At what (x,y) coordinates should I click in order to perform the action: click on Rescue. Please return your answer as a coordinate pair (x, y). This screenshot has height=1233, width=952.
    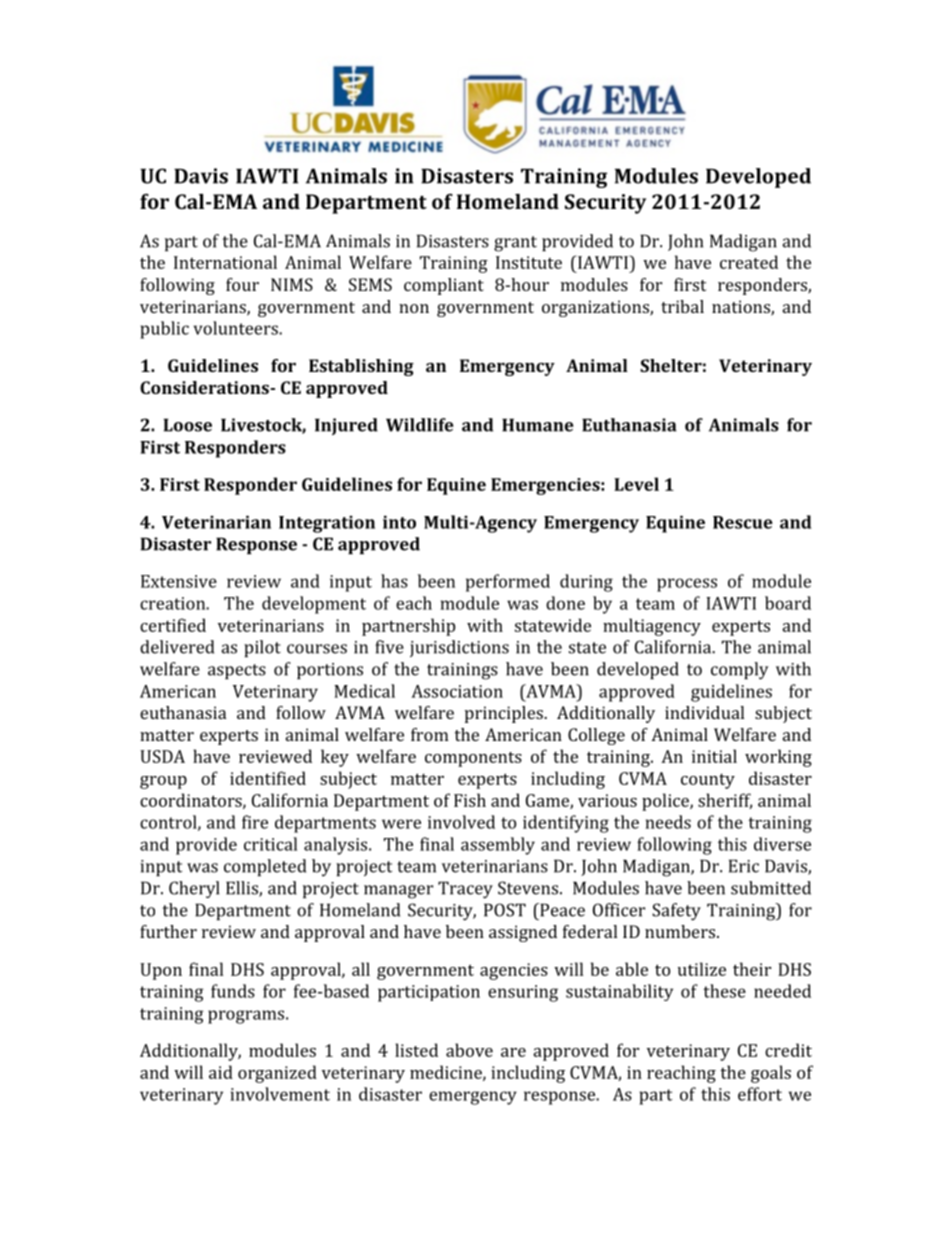
    Looking at the image, I should click on (743, 522).
